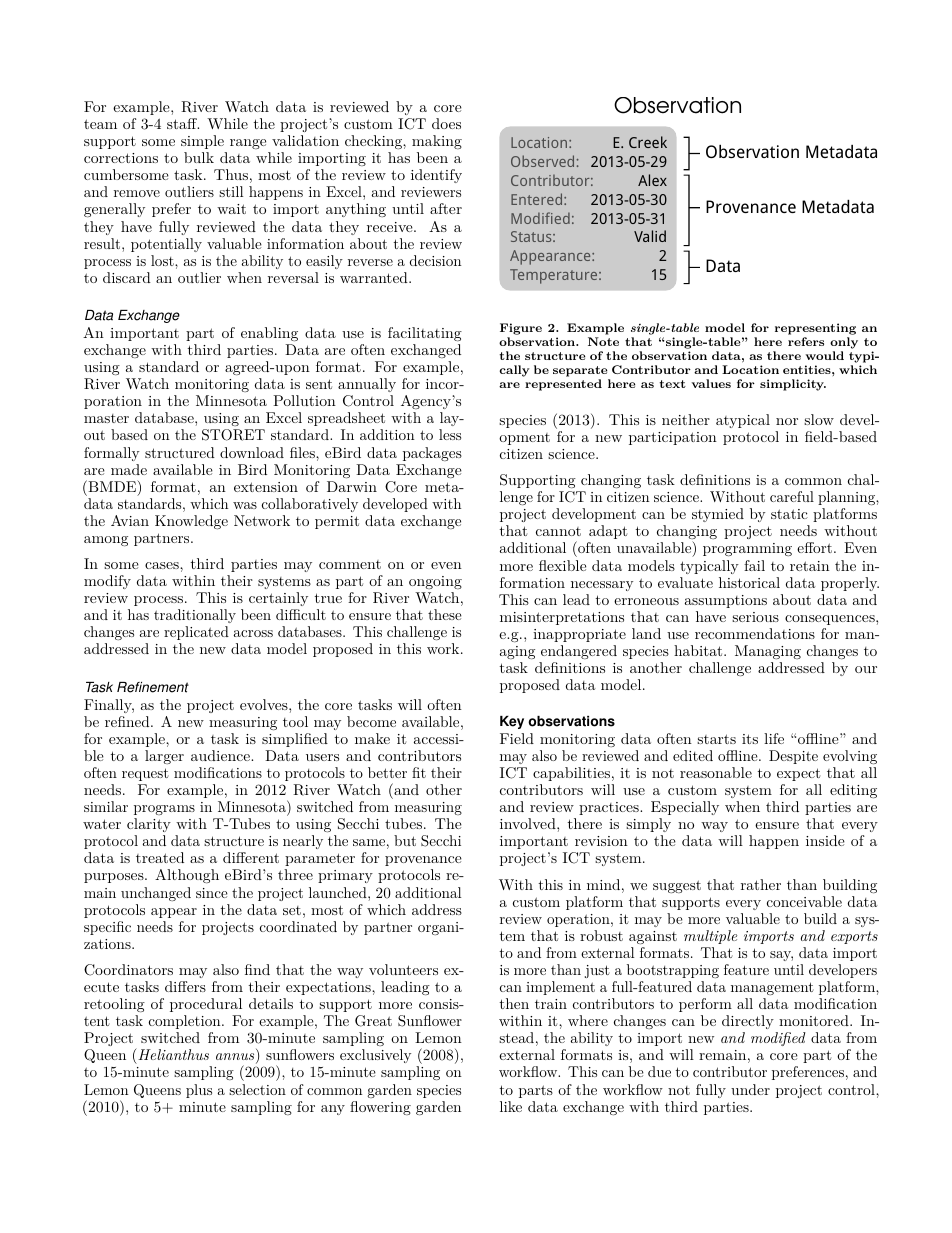 The height and width of the screenshot is (1233, 952). I want to click on bulk, so click(199, 157).
